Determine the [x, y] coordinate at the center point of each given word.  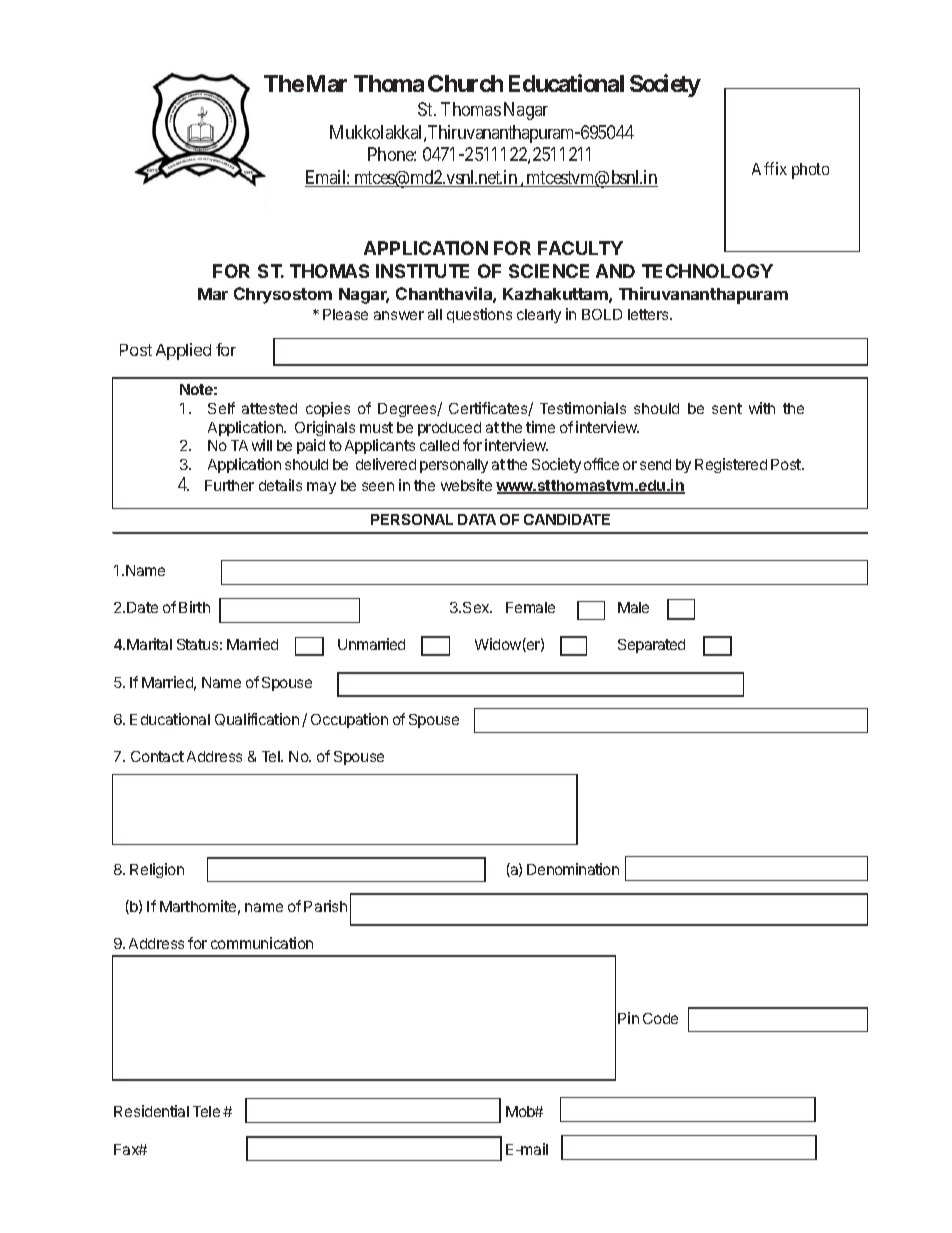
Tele [206, 1111]
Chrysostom [283, 295]
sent [727, 408]
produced [449, 429]
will [262, 445]
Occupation [349, 720]
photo [810, 171]
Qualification [257, 719]
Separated [651, 646]
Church [465, 83]
